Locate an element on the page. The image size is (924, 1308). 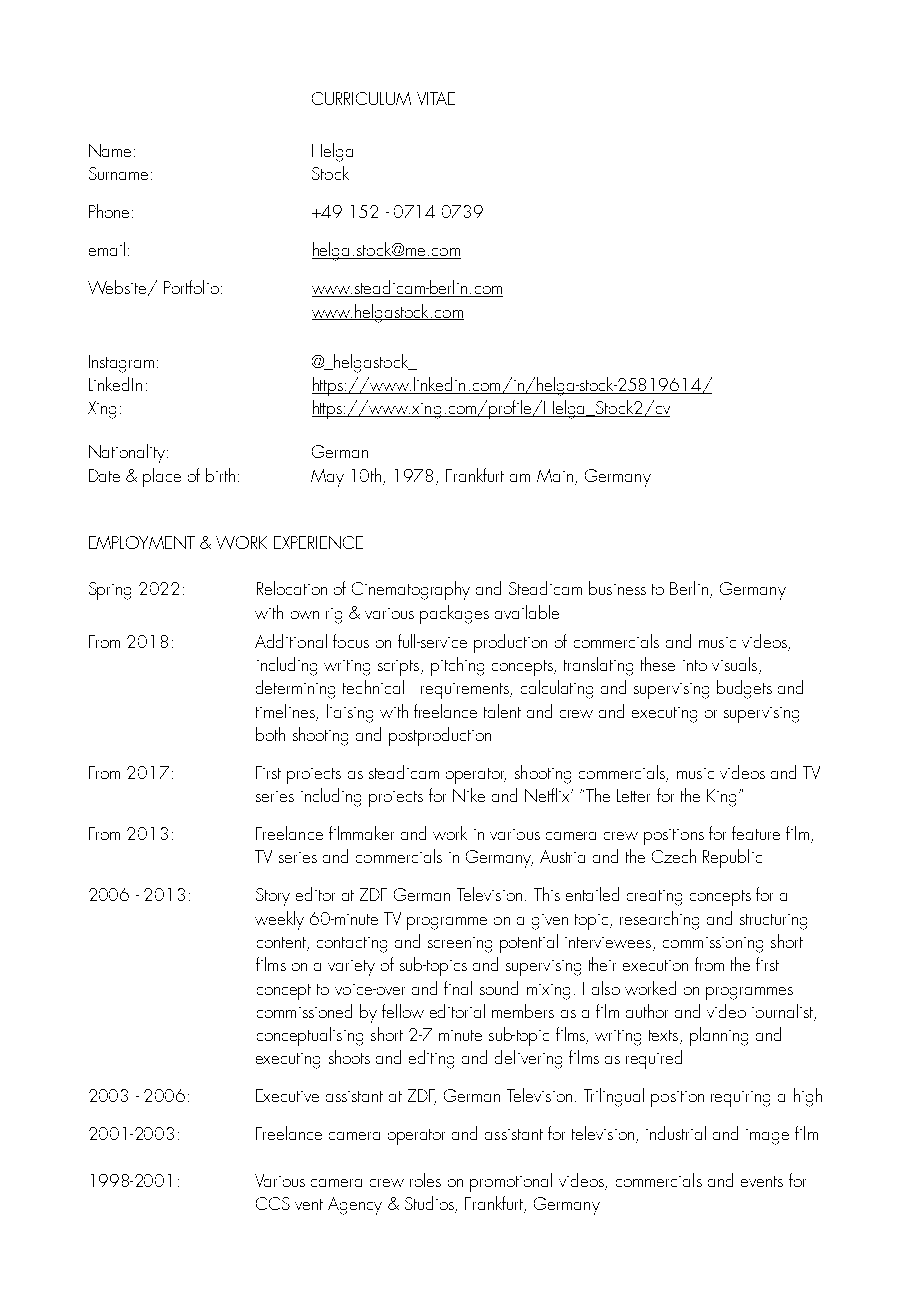
CCS is located at coordinates (273, 1203).
